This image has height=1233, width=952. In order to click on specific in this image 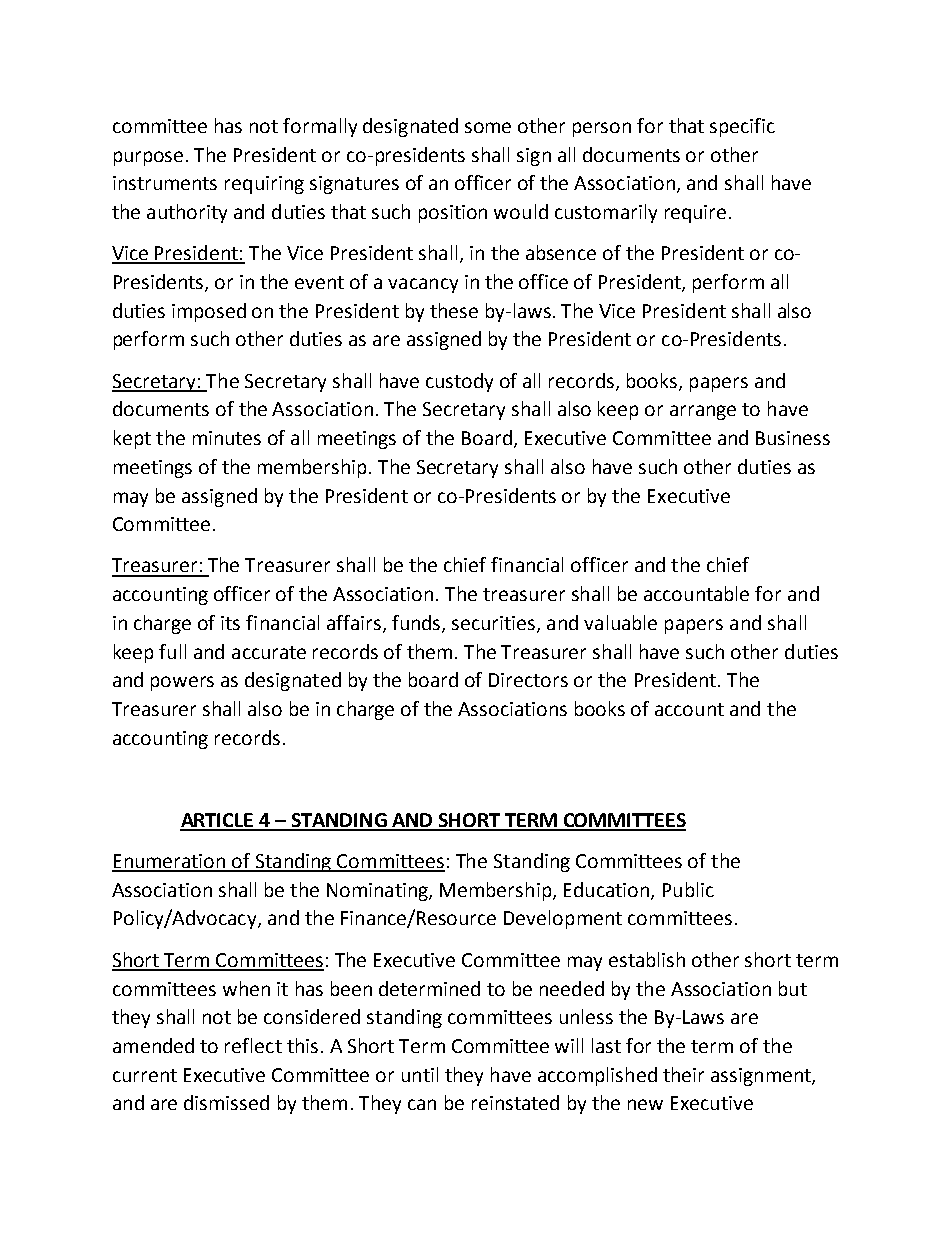, I will do `click(742, 127)`.
